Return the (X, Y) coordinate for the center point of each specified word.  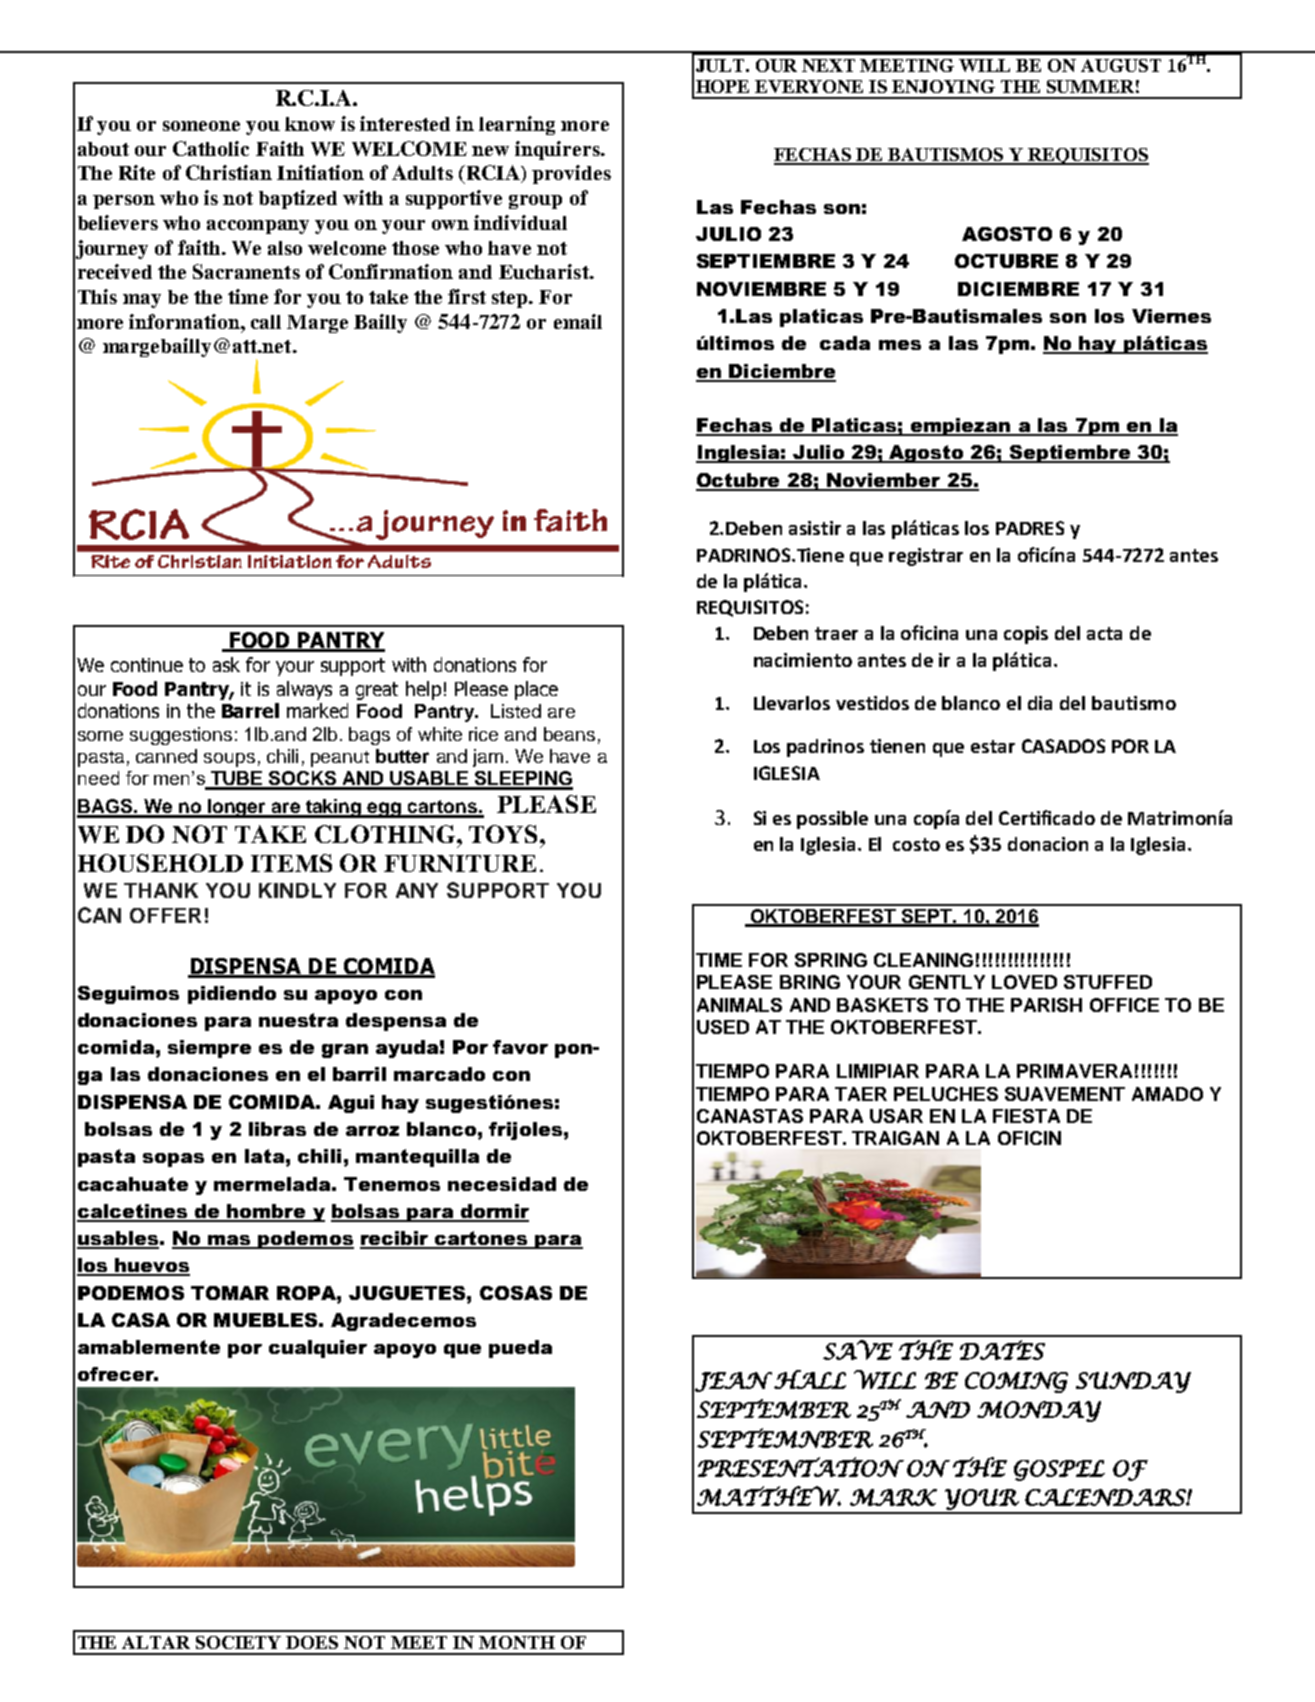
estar (993, 746)
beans (569, 734)
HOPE (722, 86)
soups (229, 760)
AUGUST (1121, 65)
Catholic (211, 148)
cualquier (318, 1349)
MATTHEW (769, 1496)
